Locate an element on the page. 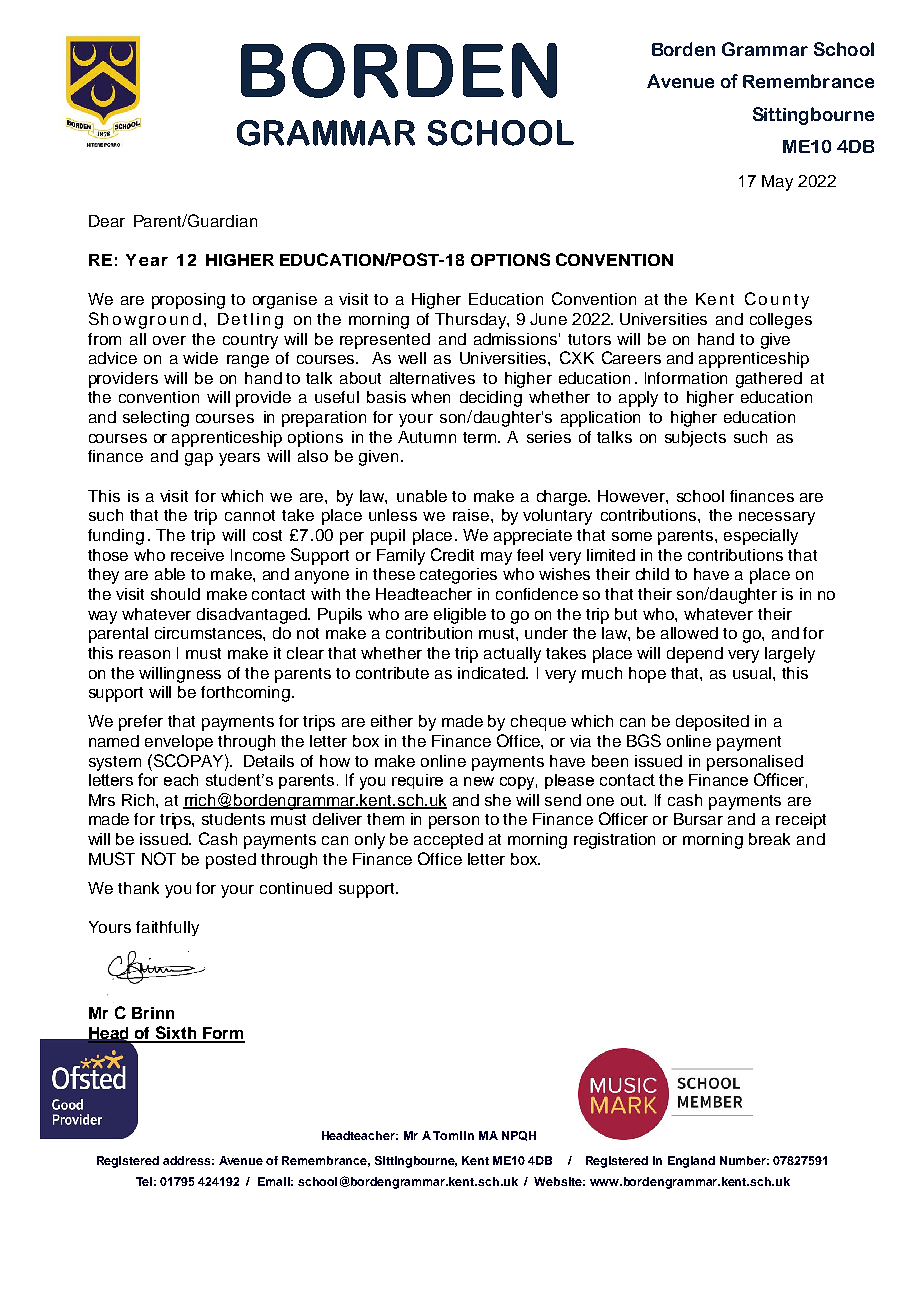 This document has height=1308, width=924. Sixth is located at coordinates (176, 1034).
